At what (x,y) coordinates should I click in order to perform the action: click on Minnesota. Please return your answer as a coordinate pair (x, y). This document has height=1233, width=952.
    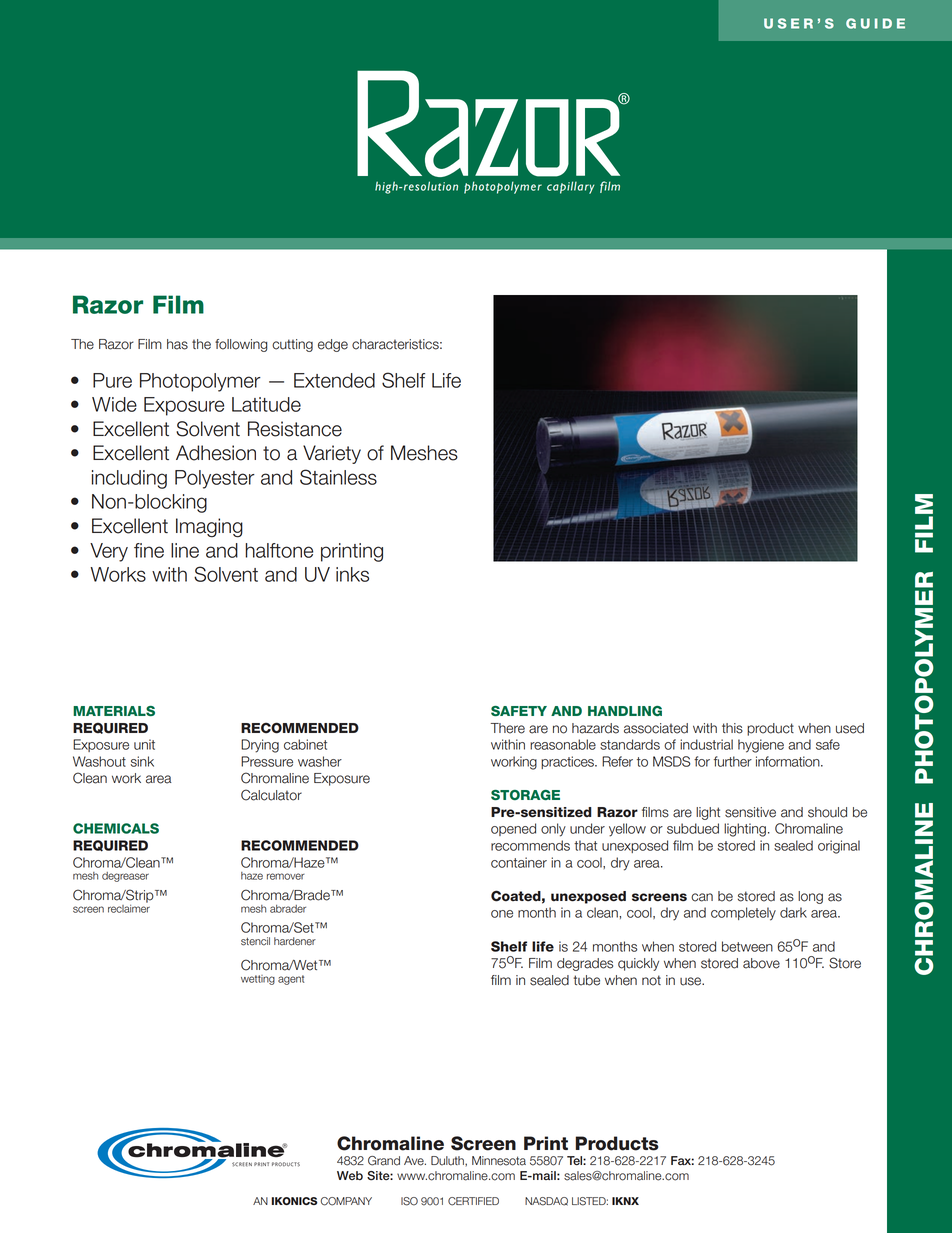
    Looking at the image, I should click on (499, 1161).
